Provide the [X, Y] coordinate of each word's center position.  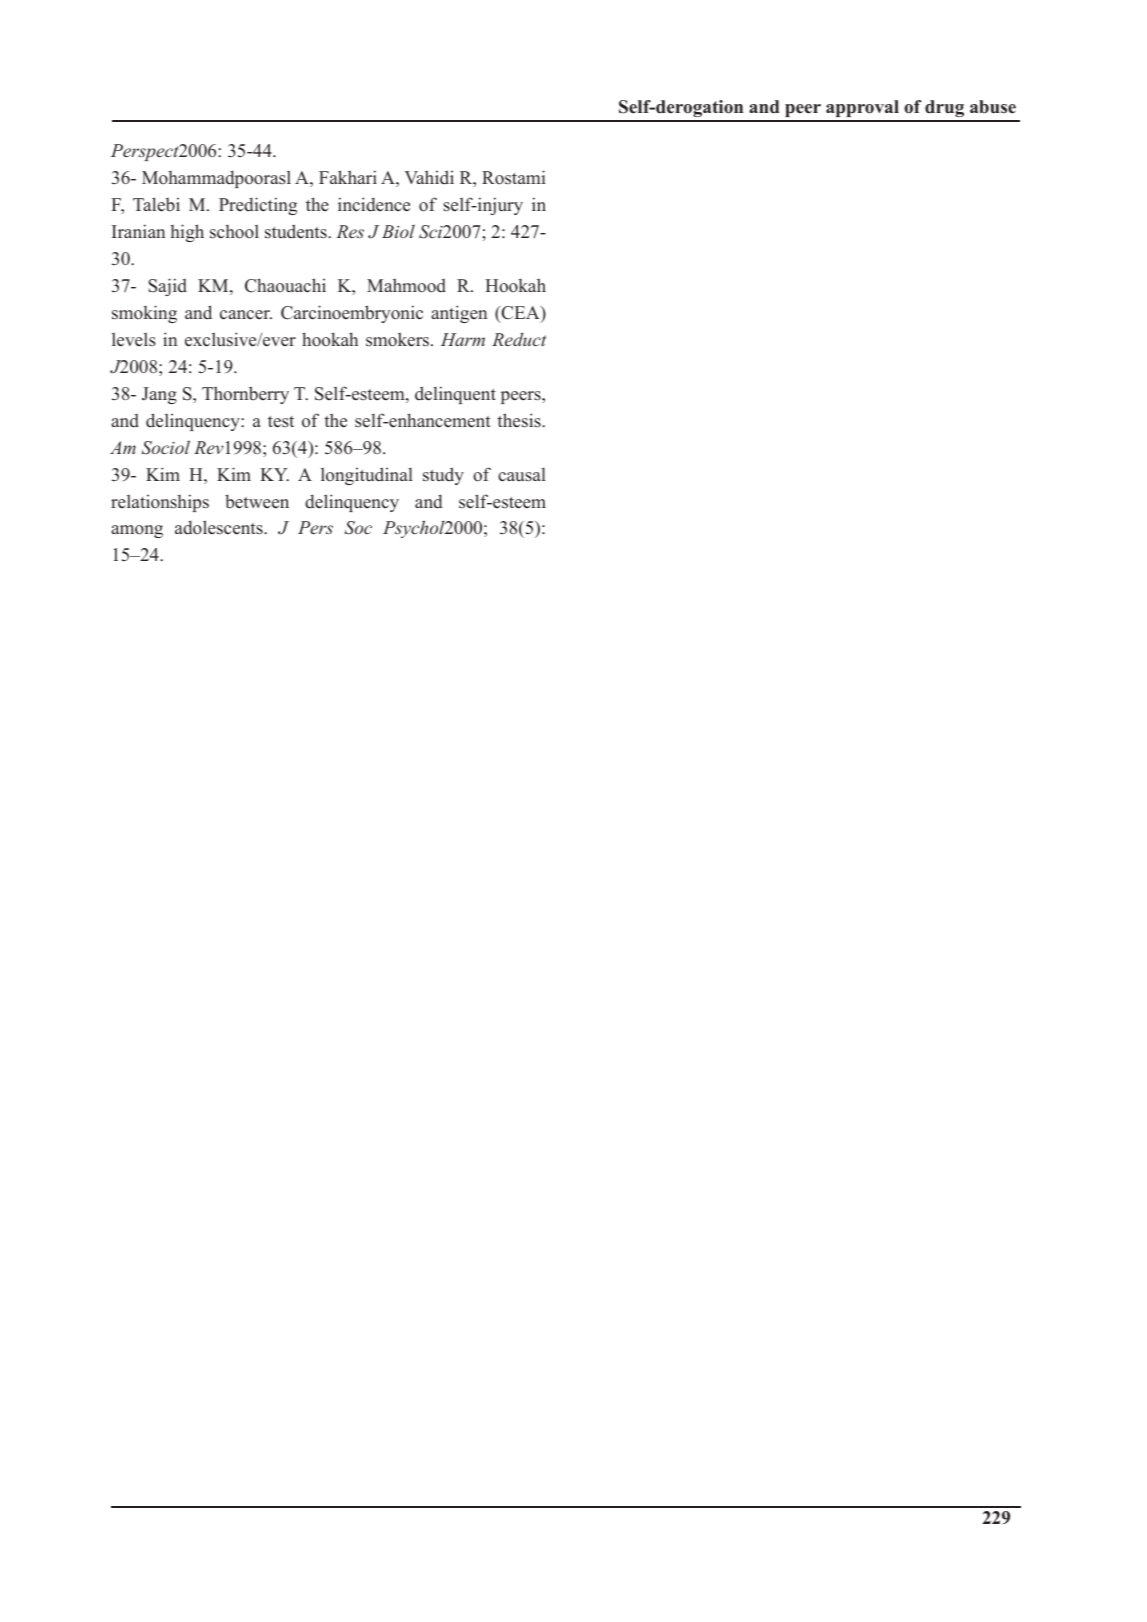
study [443, 476]
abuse [993, 107]
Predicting [258, 206]
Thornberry [245, 395]
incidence [374, 204]
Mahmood [406, 285]
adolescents [220, 527]
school [234, 232]
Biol [398, 231]
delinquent [455, 395]
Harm [463, 339]
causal [522, 475]
